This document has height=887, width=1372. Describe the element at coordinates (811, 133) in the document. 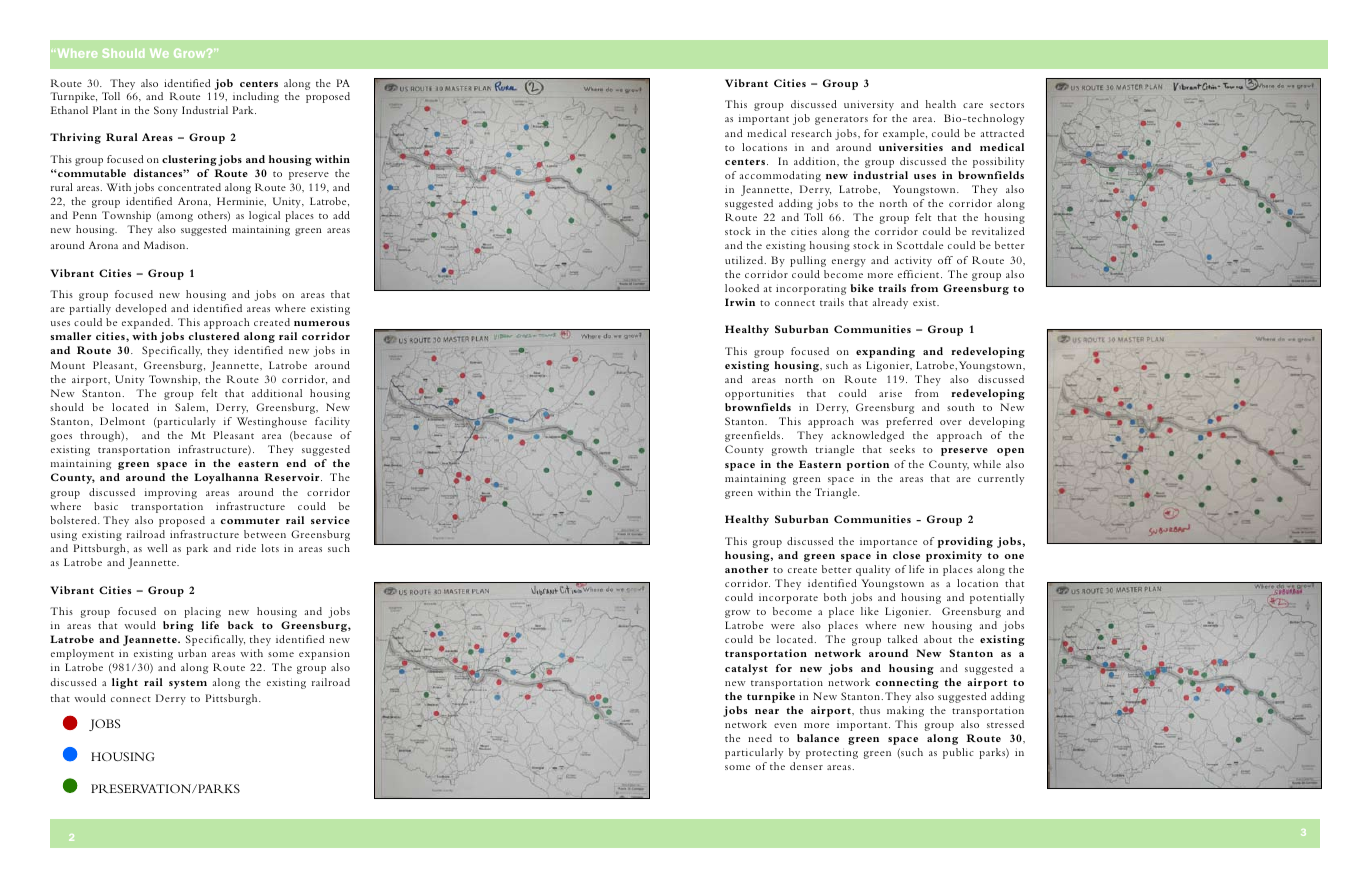

I see `research` at that location.
